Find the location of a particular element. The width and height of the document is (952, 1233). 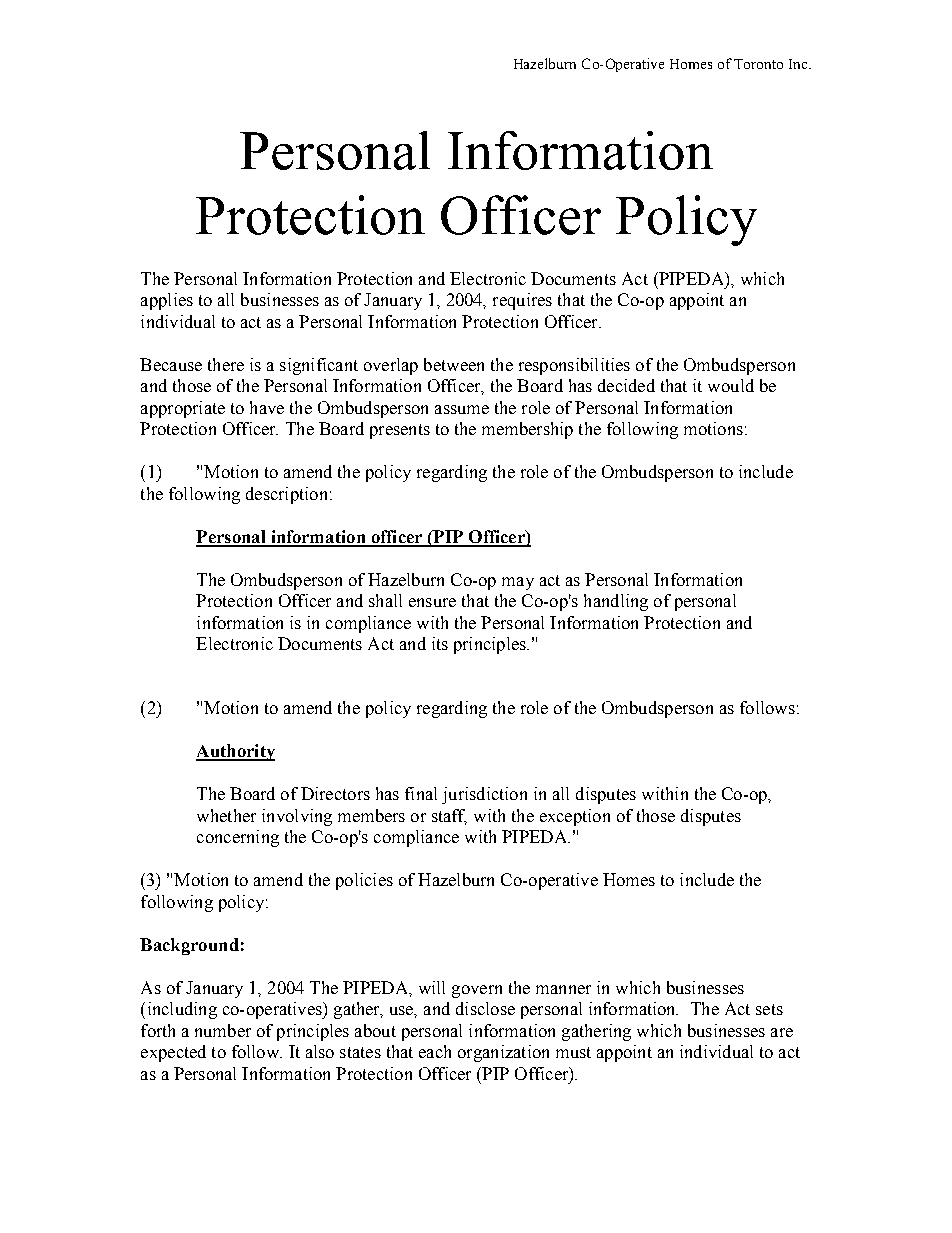

applies is located at coordinates (167, 301).
